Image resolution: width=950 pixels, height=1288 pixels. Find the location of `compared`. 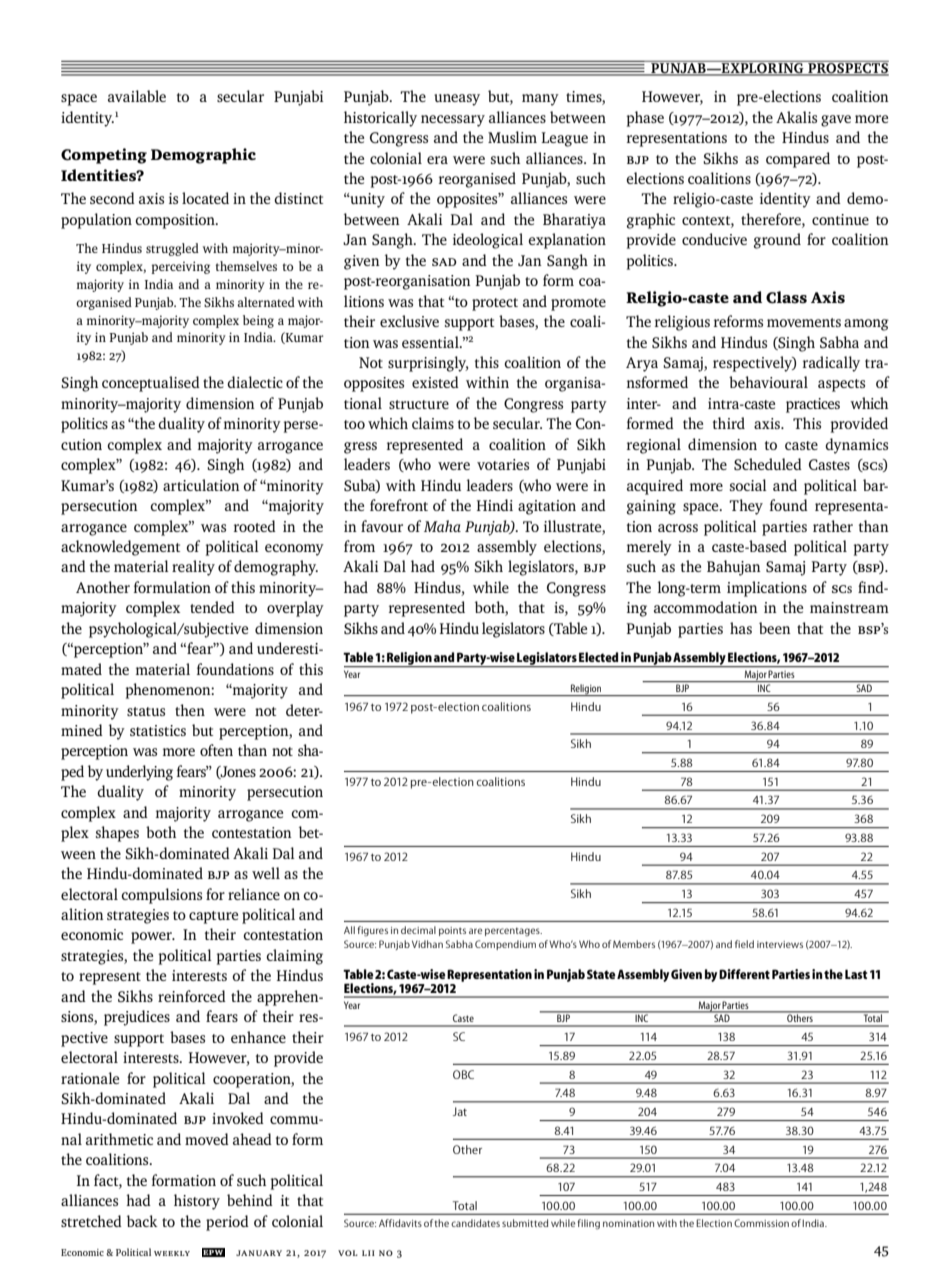

compared is located at coordinates (798, 160).
